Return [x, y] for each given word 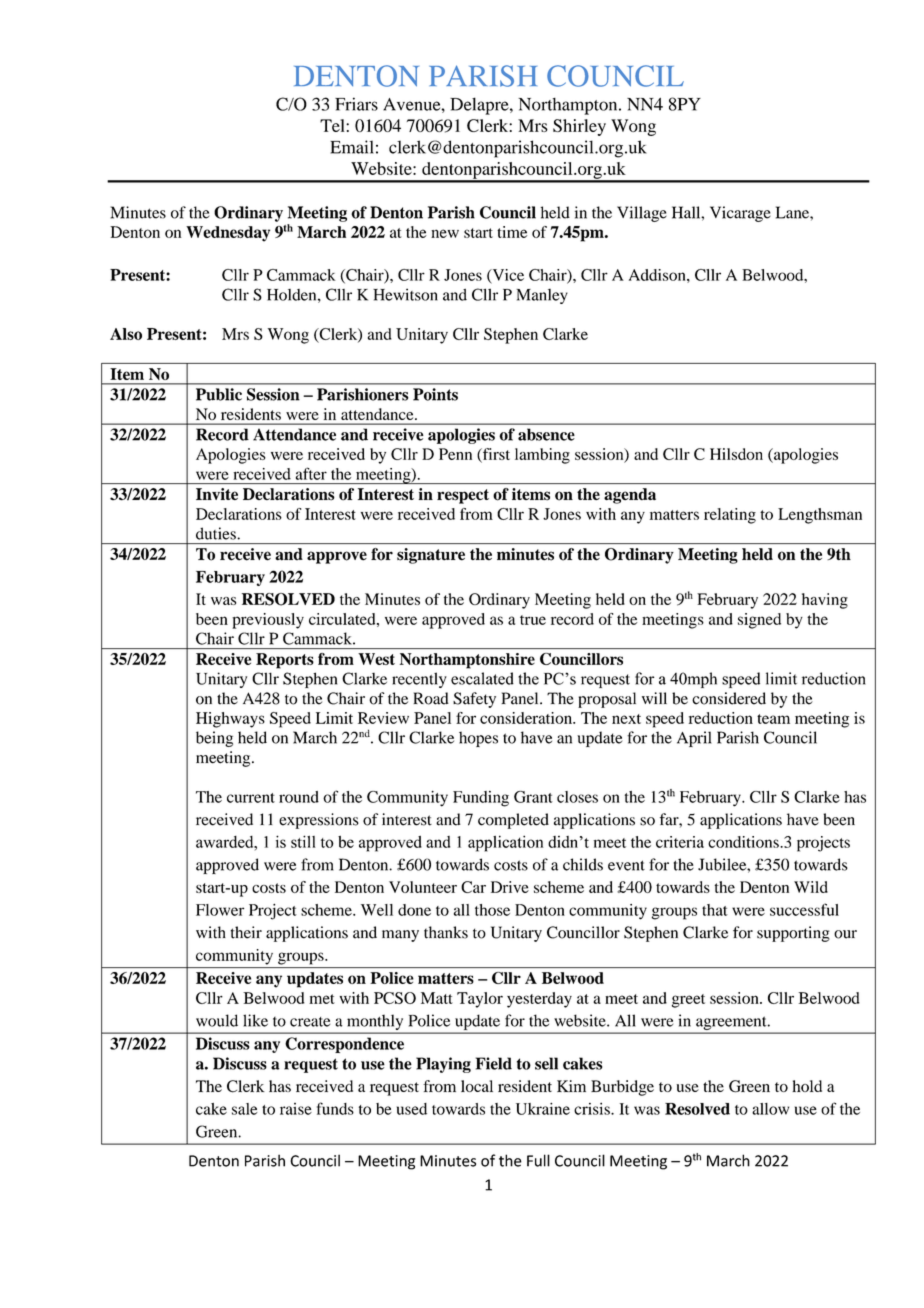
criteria [680, 842]
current [251, 798]
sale [244, 1109]
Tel [333, 125]
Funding [481, 799]
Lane [793, 212]
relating [730, 516]
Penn [455, 454]
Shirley [579, 127]
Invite [217, 494]
